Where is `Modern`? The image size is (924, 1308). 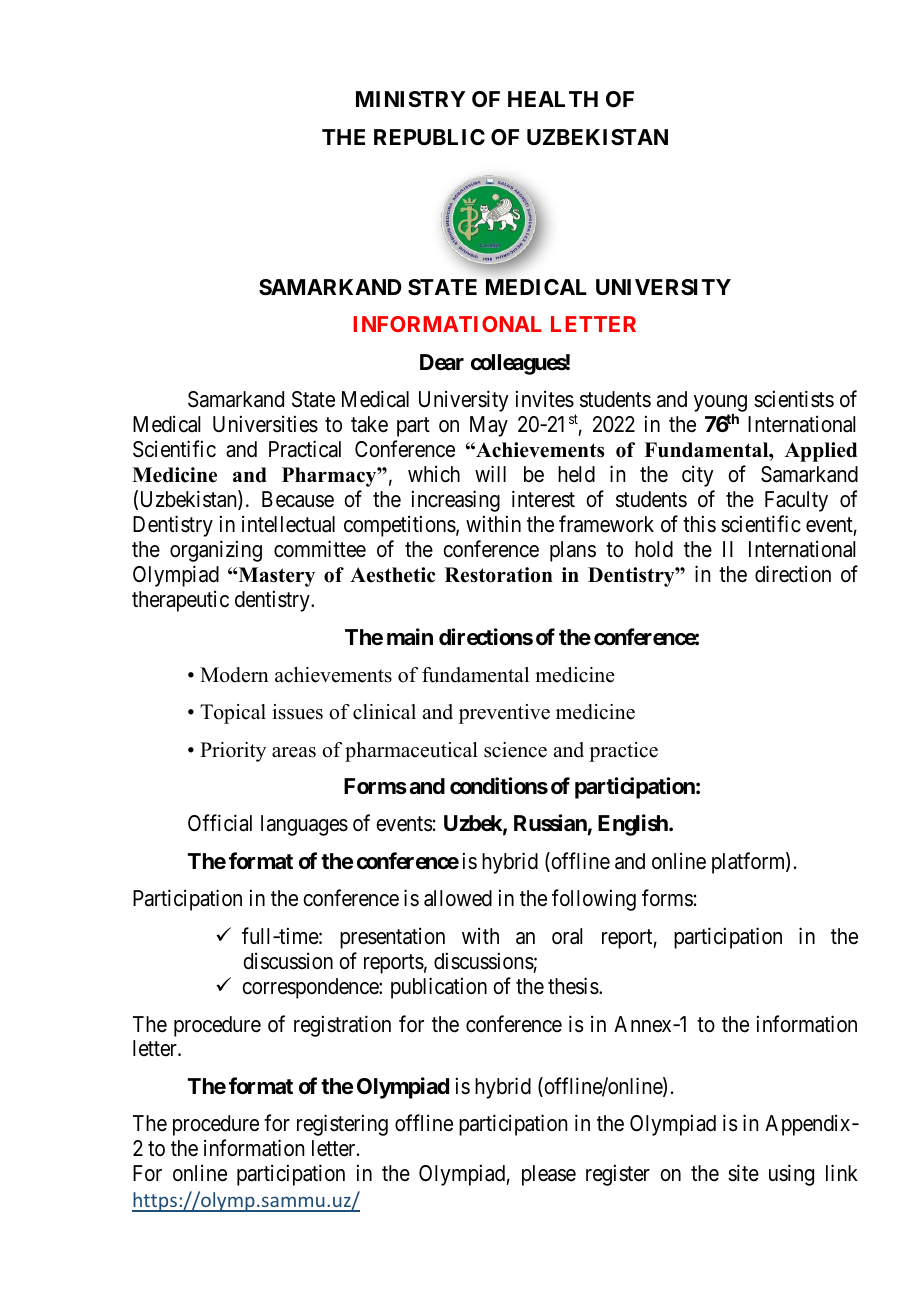
Modern is located at coordinates (234, 675).
